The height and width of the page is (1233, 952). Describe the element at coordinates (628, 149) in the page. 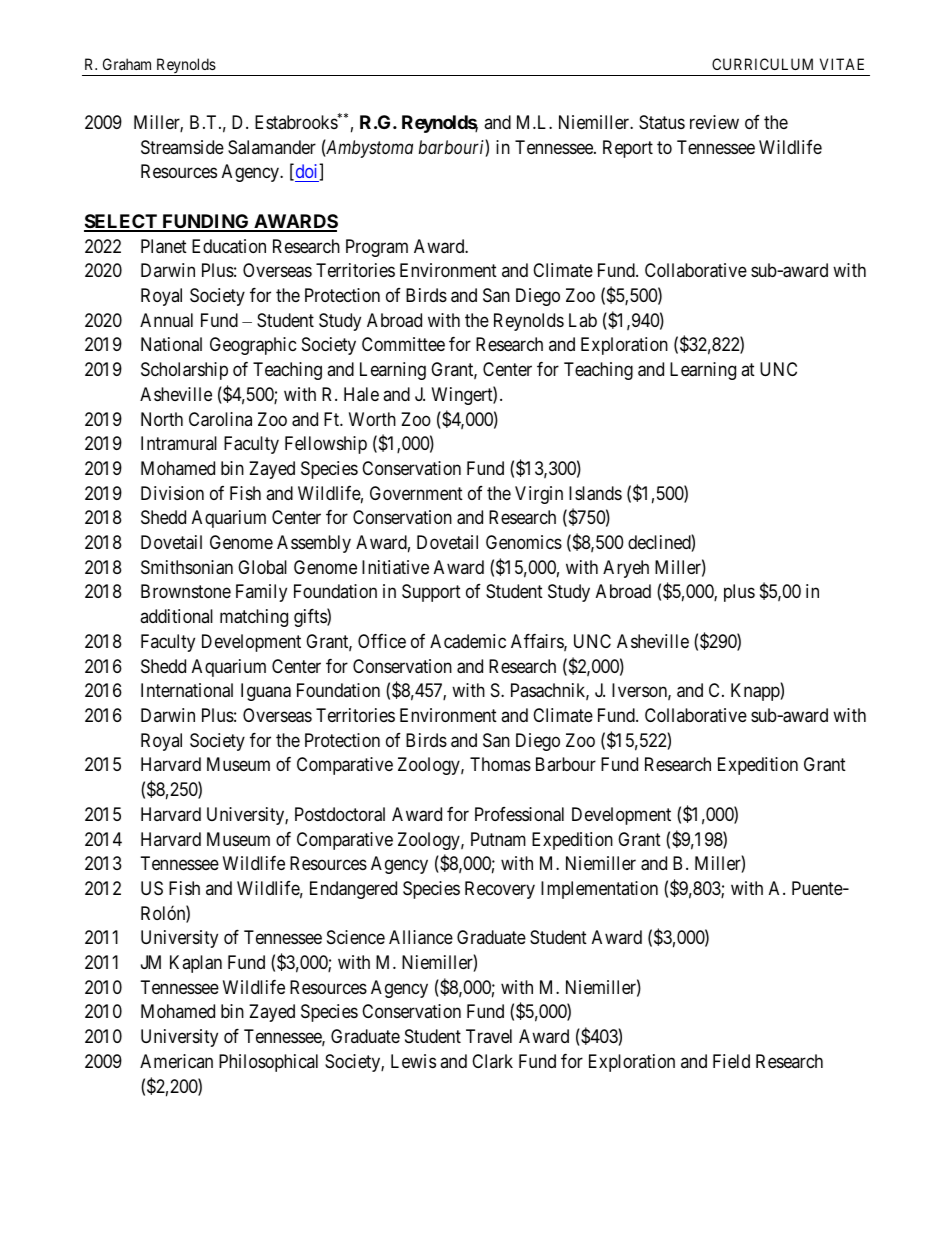

I see `Report` at that location.
